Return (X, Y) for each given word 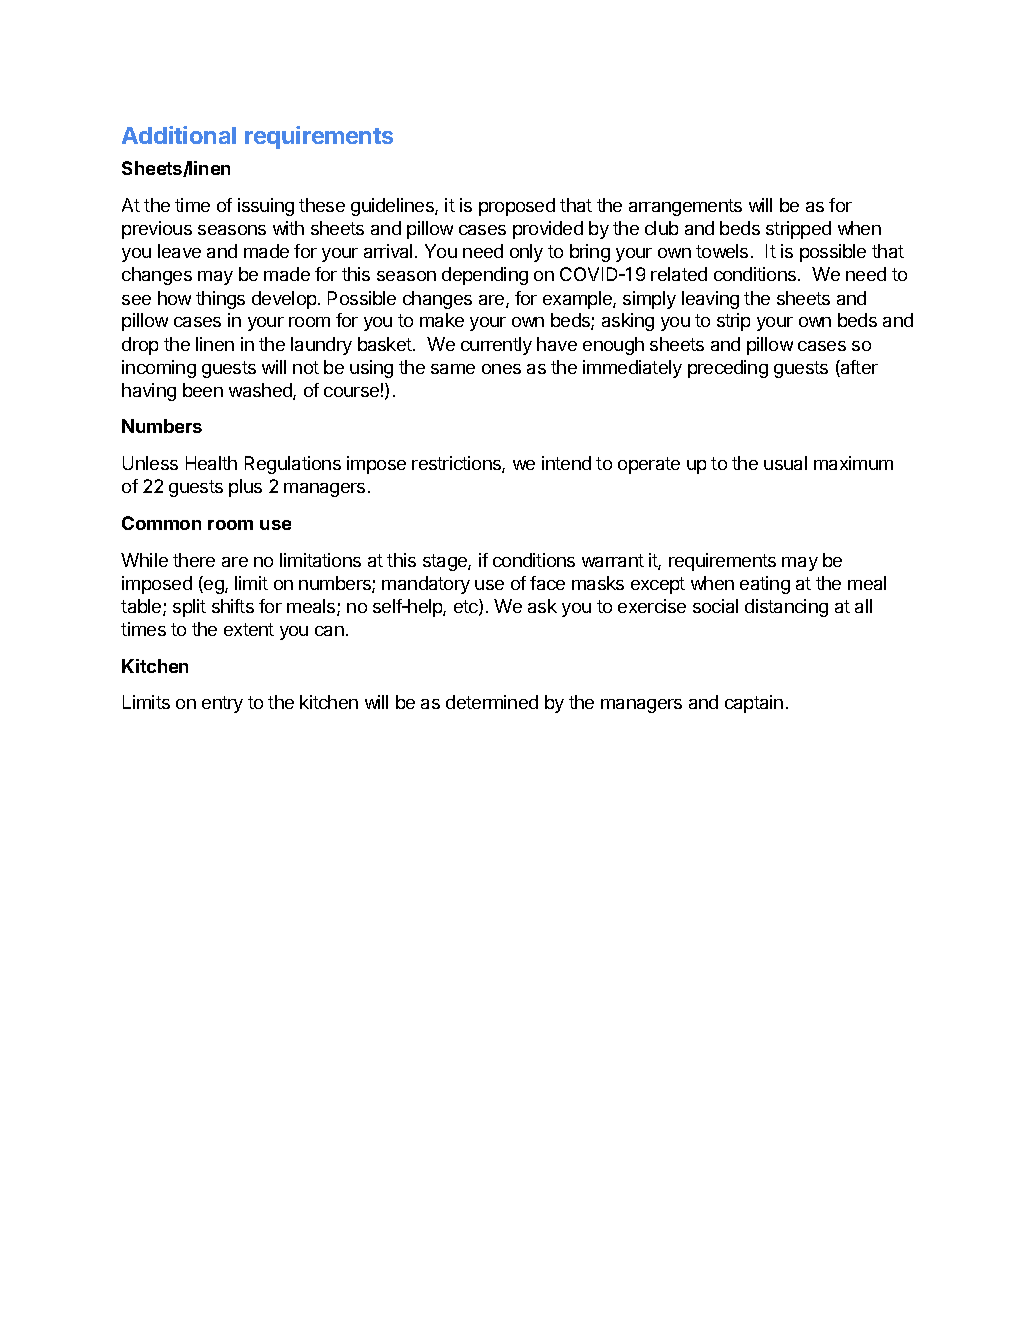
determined (492, 702)
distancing (786, 608)
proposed (517, 207)
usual (785, 463)
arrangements (685, 207)
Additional (179, 135)
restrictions (457, 464)
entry (222, 704)
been (203, 390)
